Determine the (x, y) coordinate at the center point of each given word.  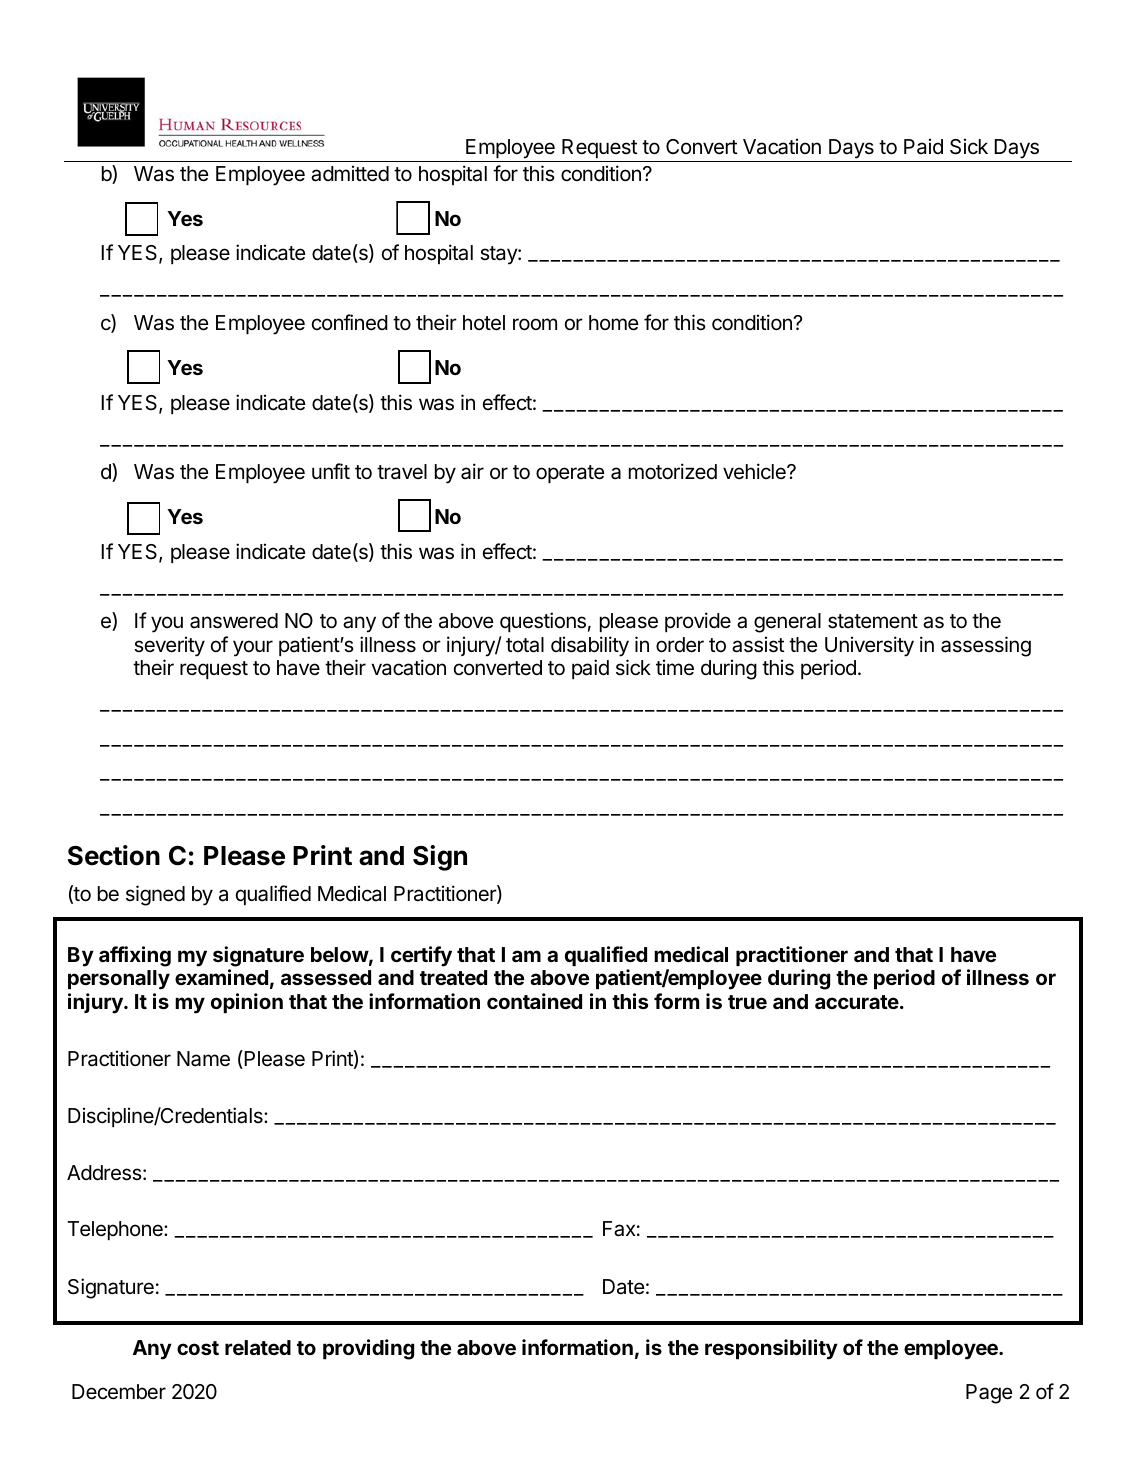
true (747, 1002)
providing (368, 1349)
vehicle (755, 471)
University (869, 646)
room (535, 324)
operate (570, 474)
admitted (350, 173)
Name (203, 1059)
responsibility (771, 1349)
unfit (331, 471)
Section (114, 855)
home (614, 323)
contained (534, 1001)
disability (590, 646)
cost (198, 1348)
